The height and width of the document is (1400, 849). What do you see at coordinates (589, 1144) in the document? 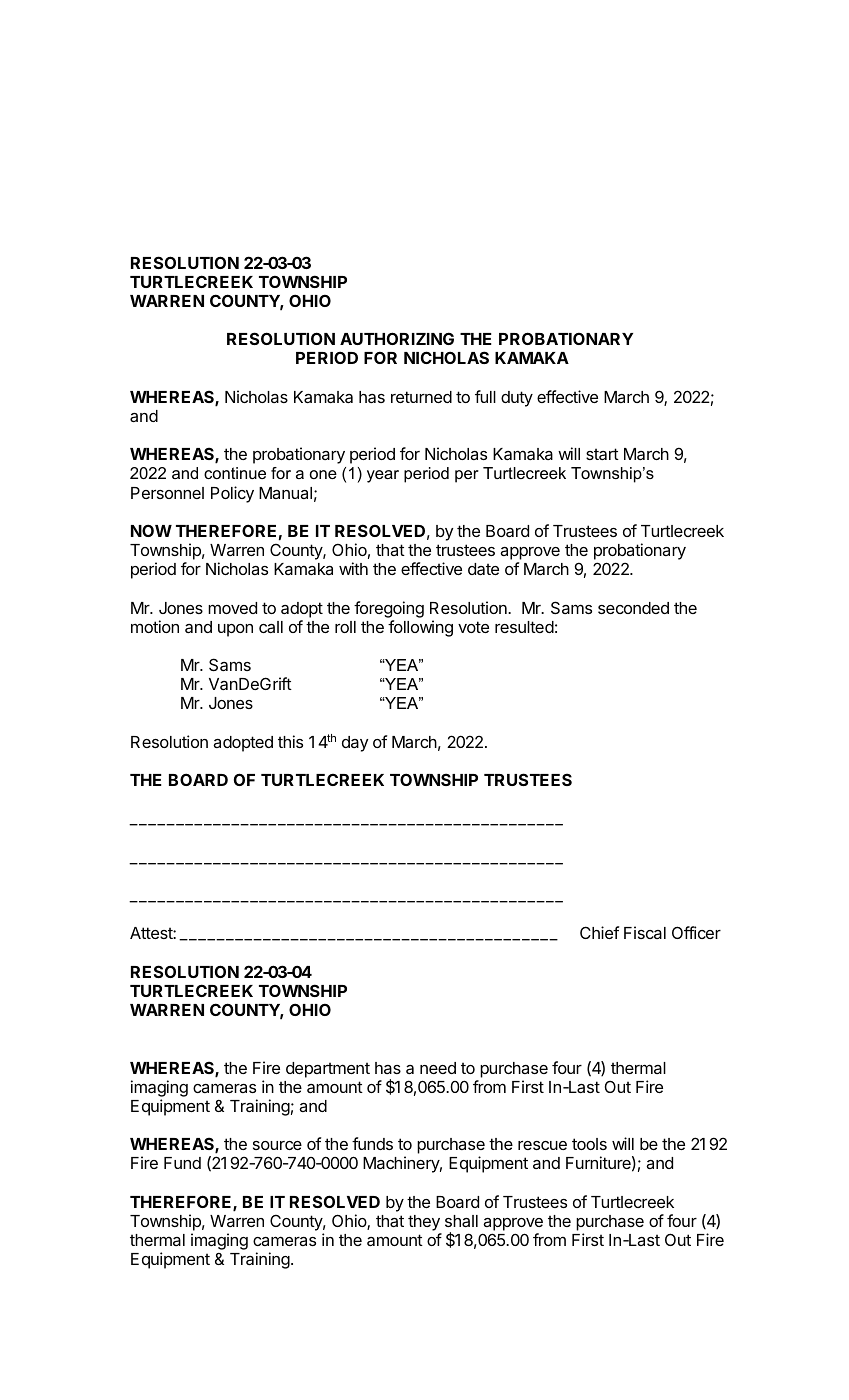
I see `tools` at bounding box center [589, 1144].
